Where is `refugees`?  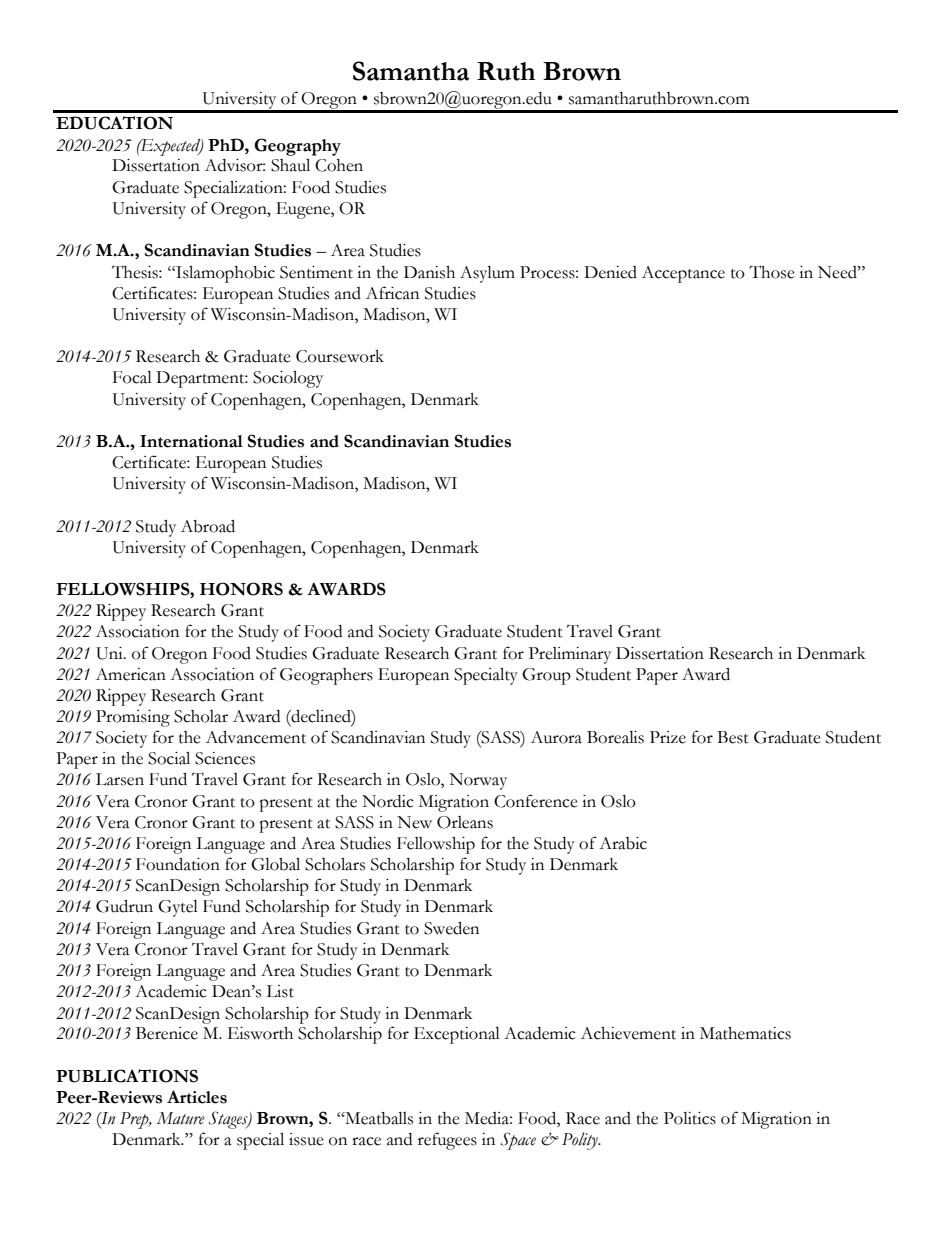
refugees is located at coordinates (447, 1141).
